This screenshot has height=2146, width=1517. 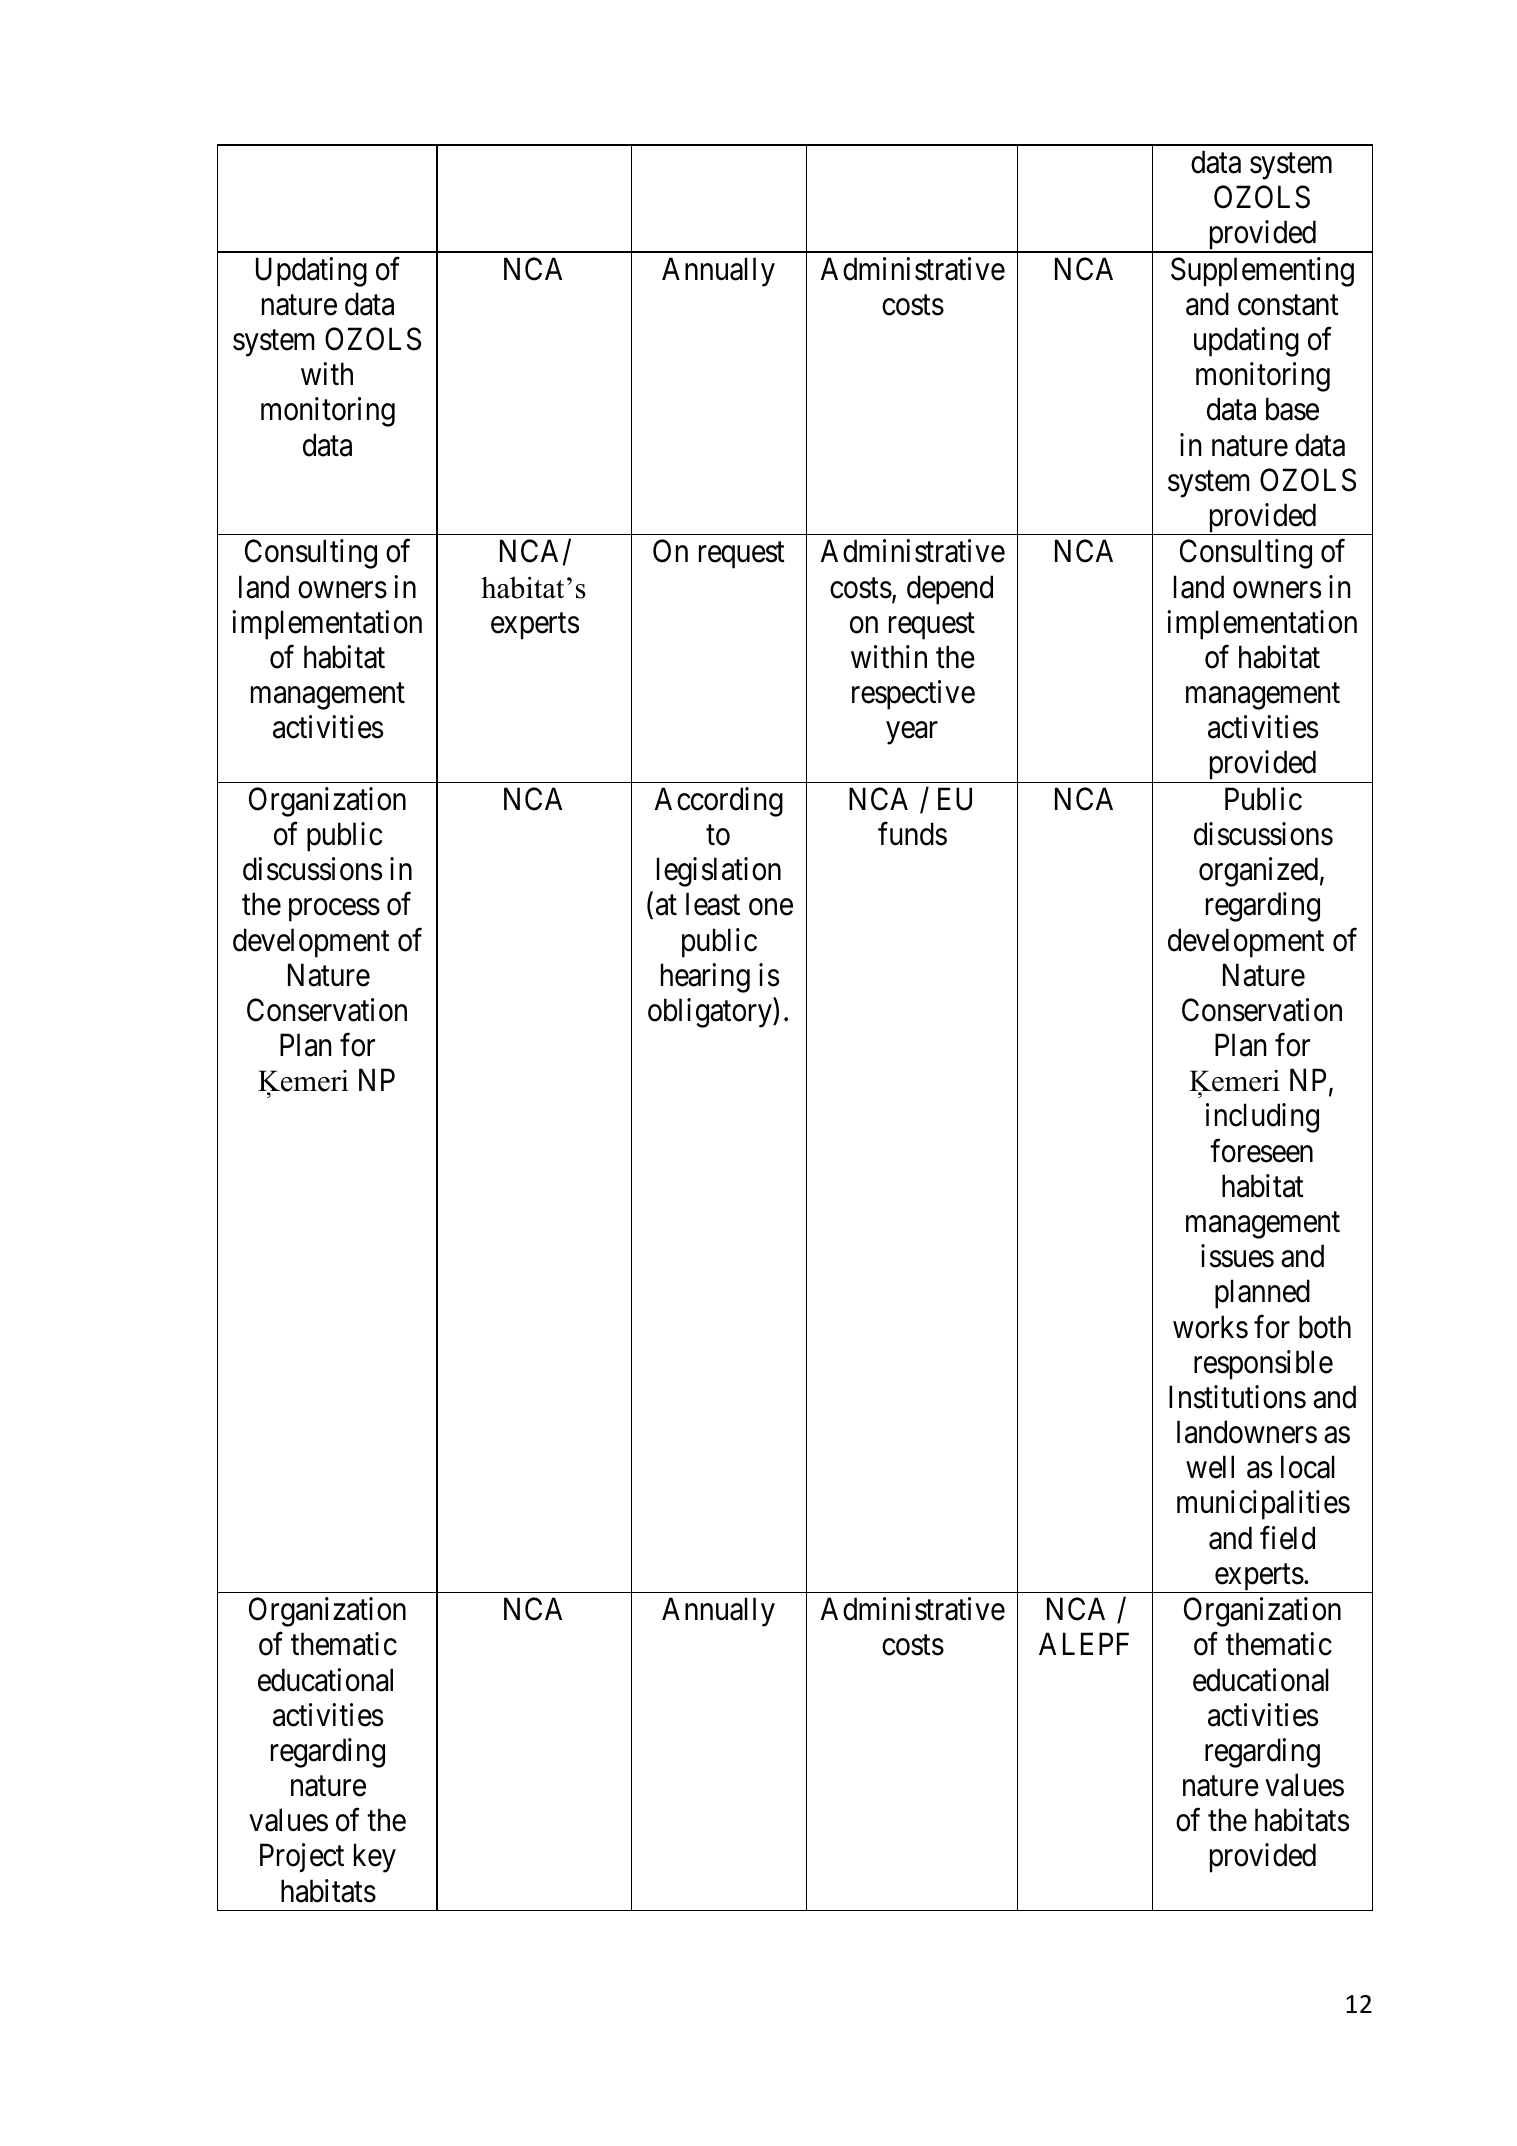 I want to click on Supplementing, so click(x=1262, y=272).
